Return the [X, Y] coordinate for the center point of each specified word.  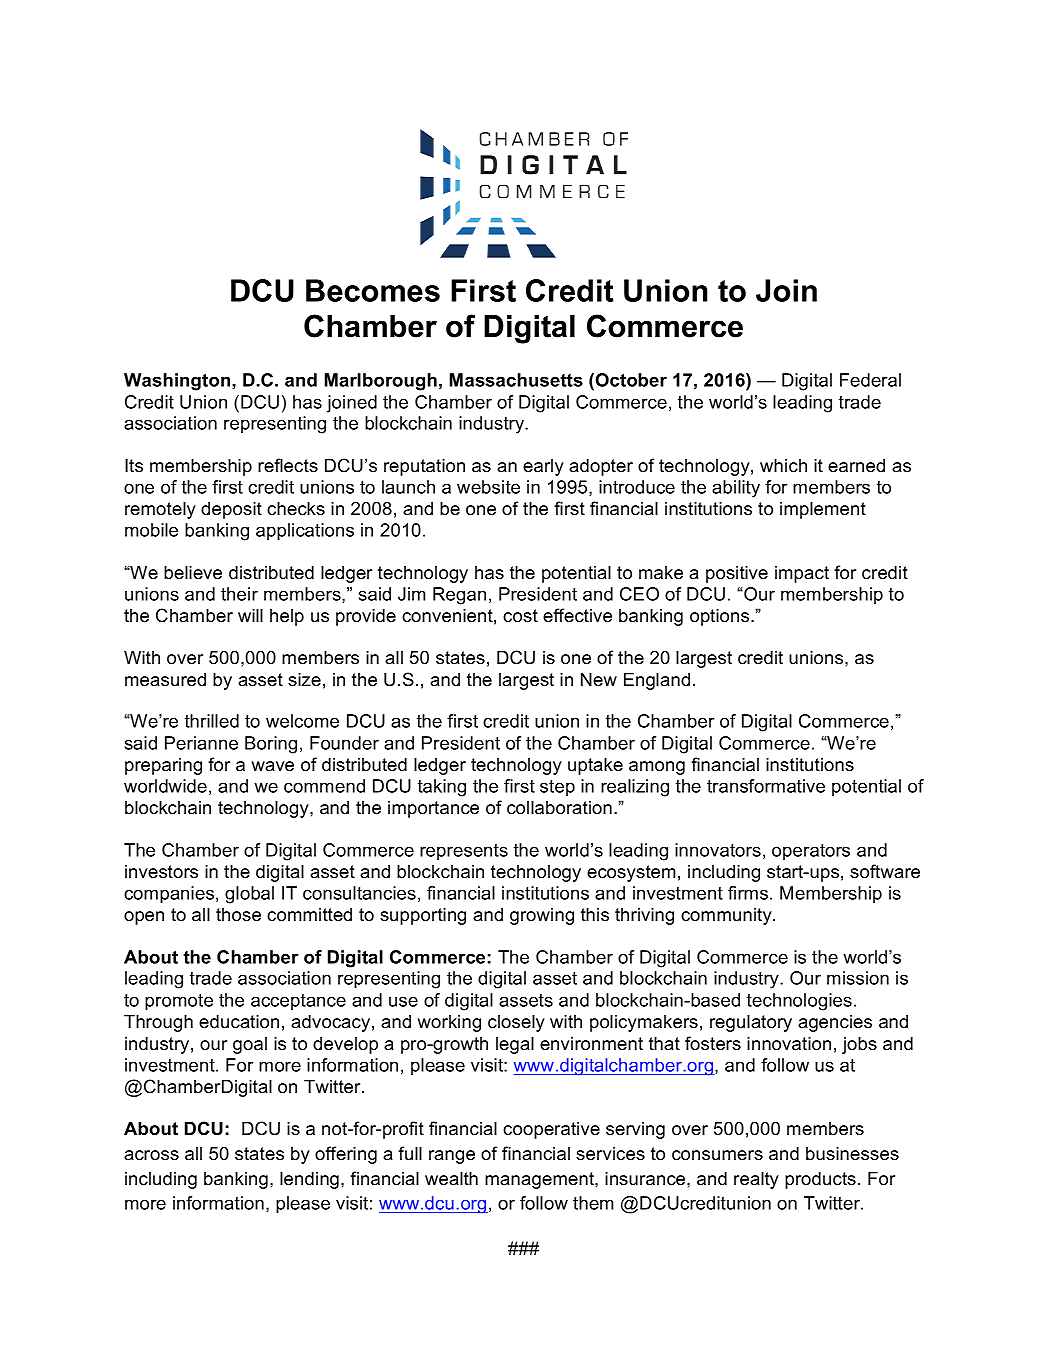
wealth [451, 1178]
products [820, 1180]
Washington [178, 382]
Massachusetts [516, 380]
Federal [870, 380]
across [151, 1155]
